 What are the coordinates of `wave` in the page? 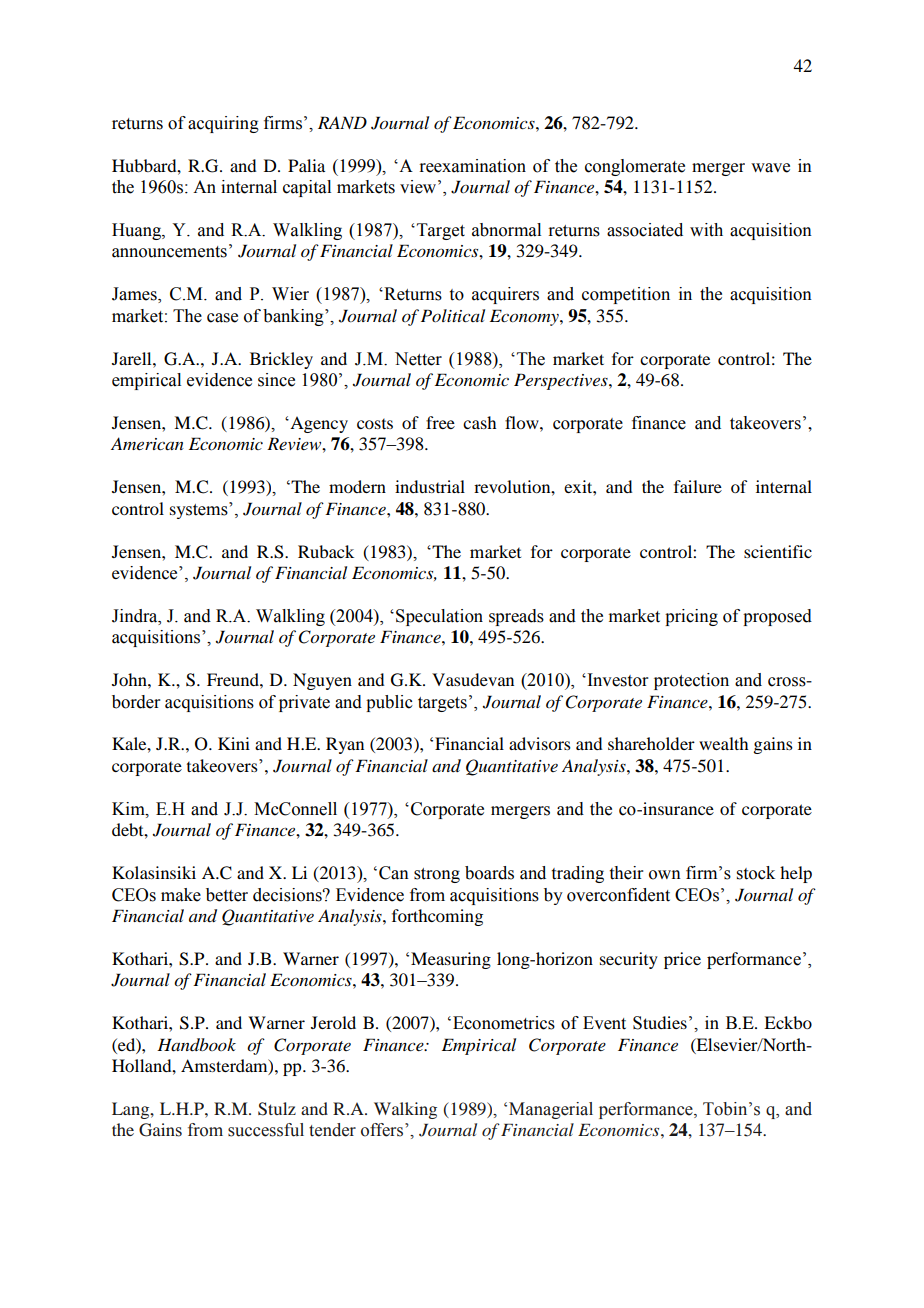 It's located at (770, 168).
